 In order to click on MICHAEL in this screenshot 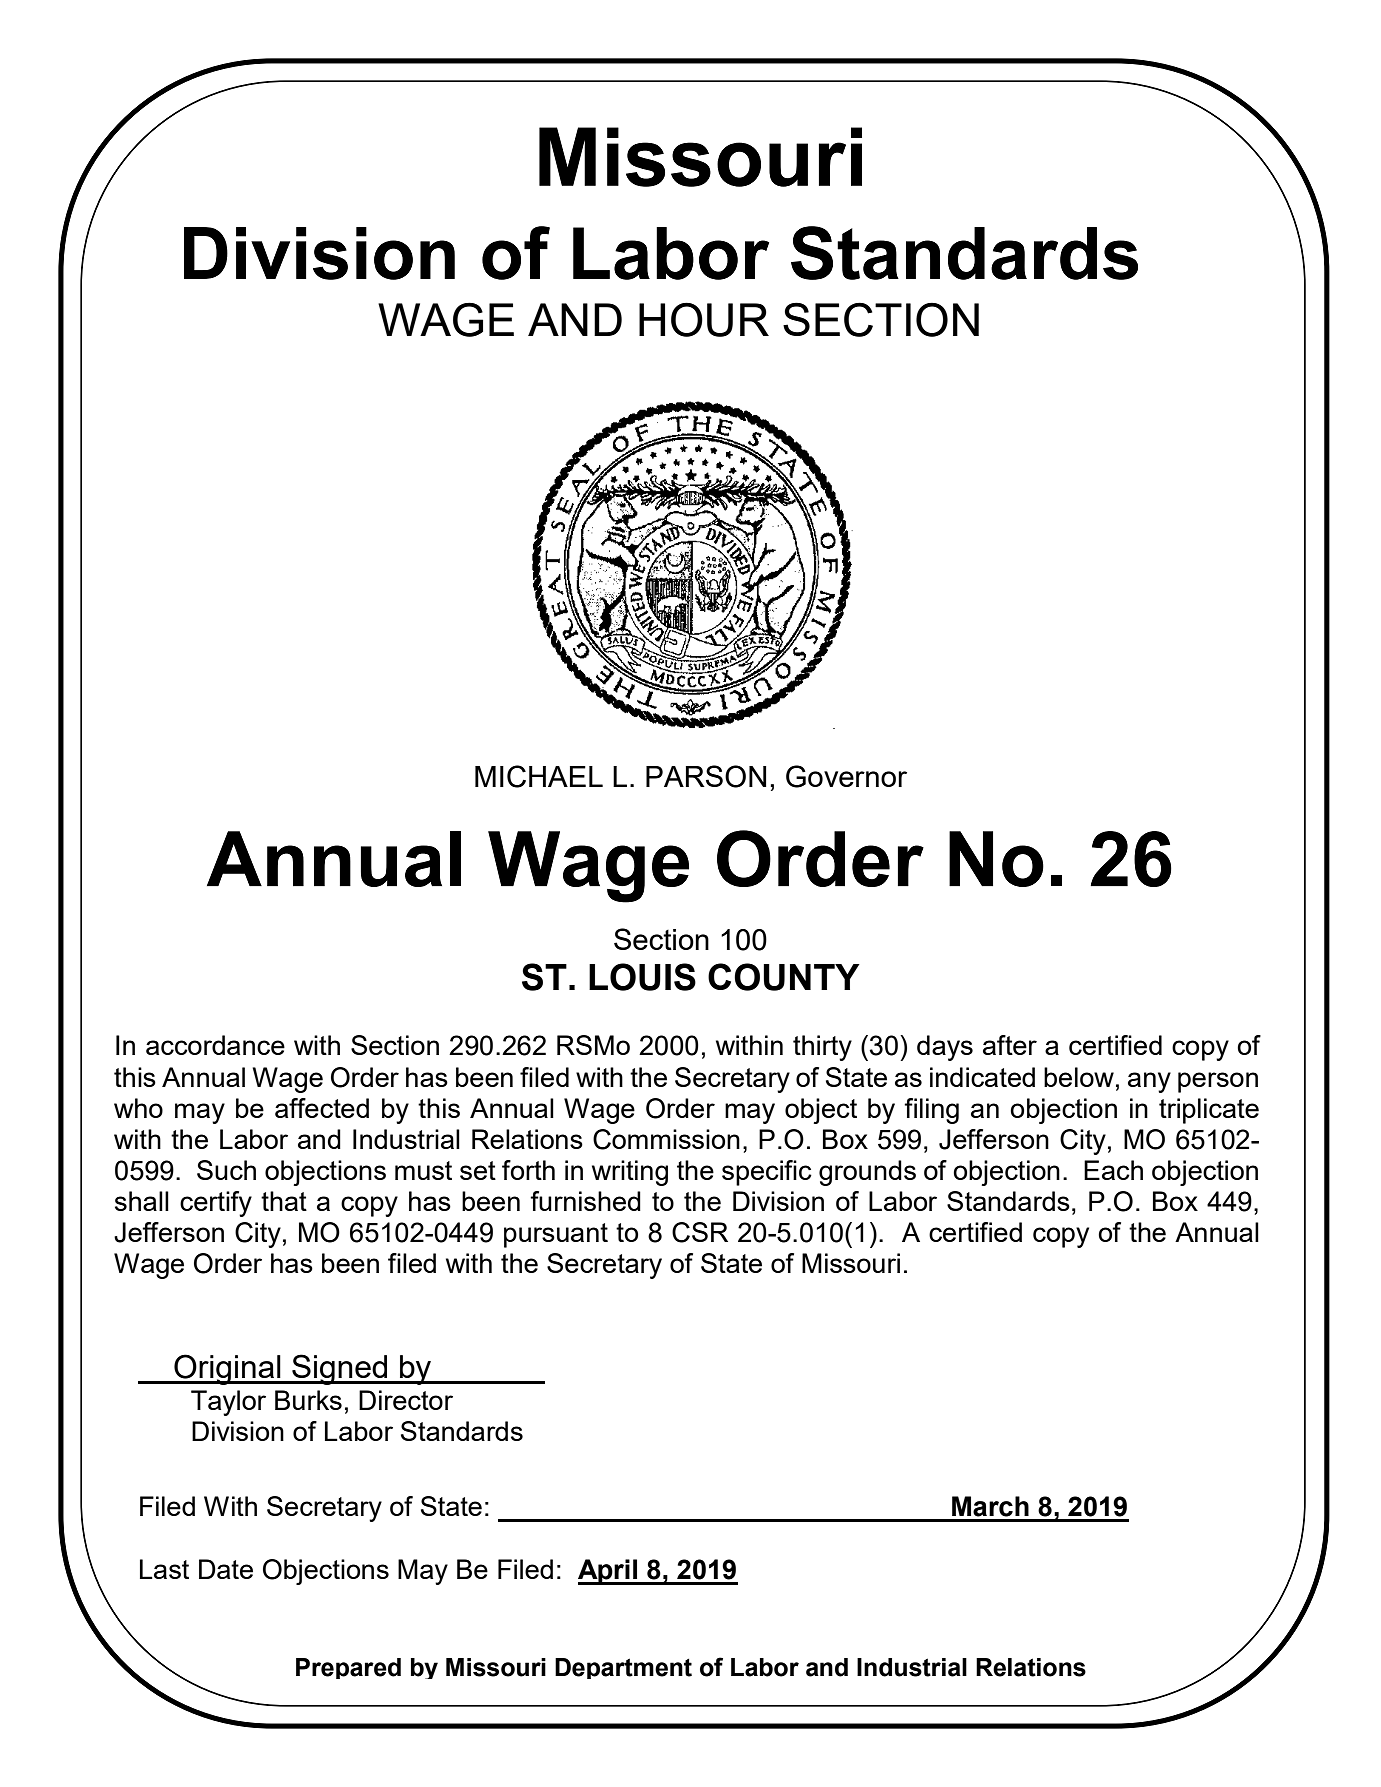, I will do `click(539, 776)`.
